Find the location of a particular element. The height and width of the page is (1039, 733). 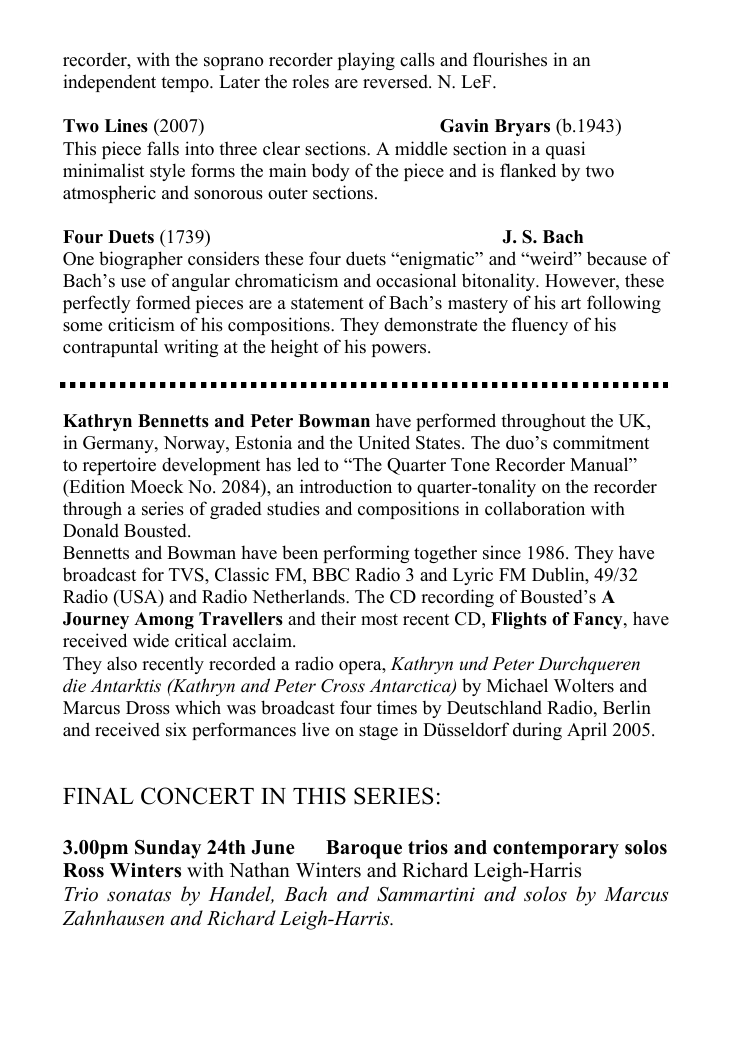

fluency is located at coordinates (540, 326).
